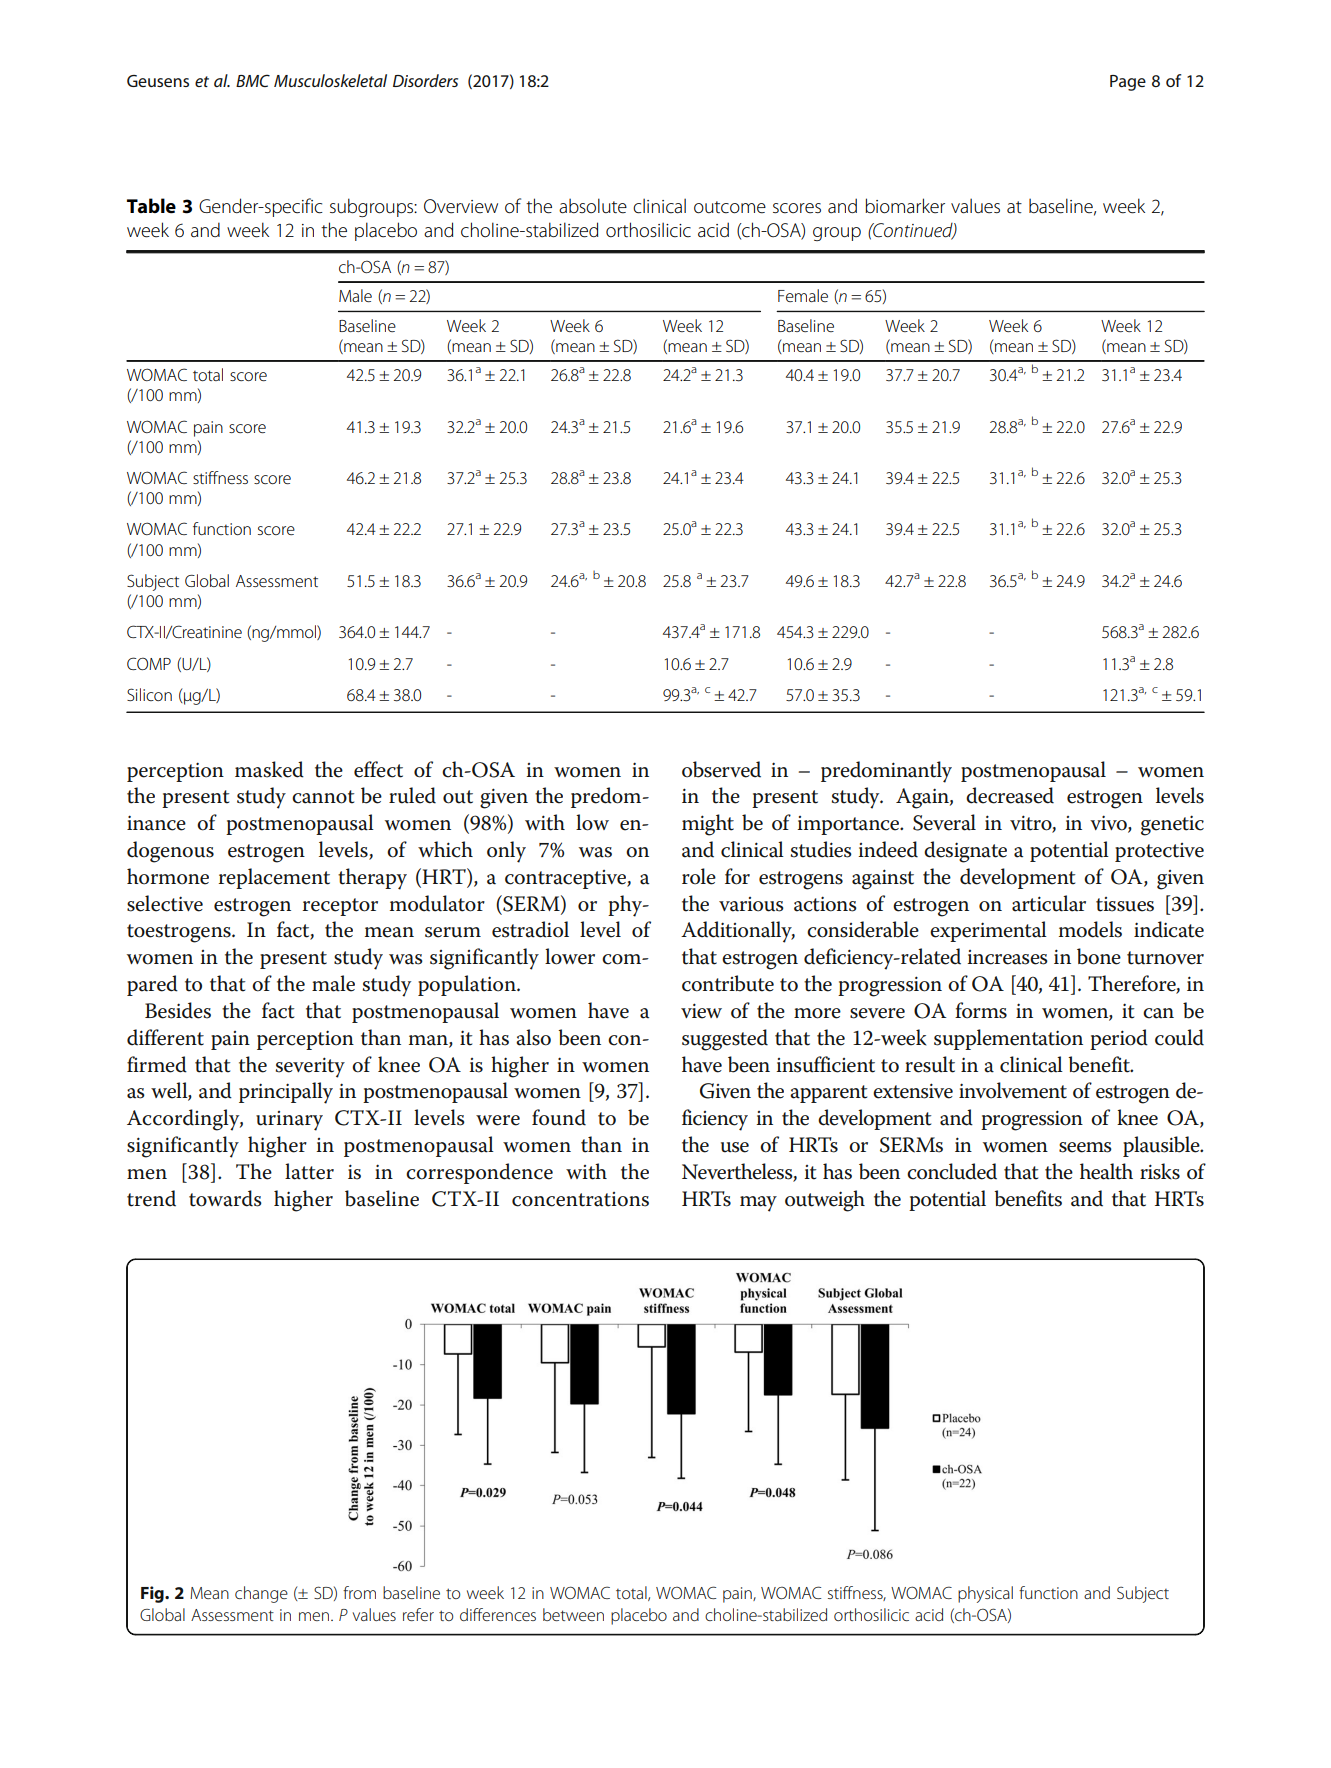 The image size is (1331, 1768). I want to click on concentrations, so click(580, 1199).
